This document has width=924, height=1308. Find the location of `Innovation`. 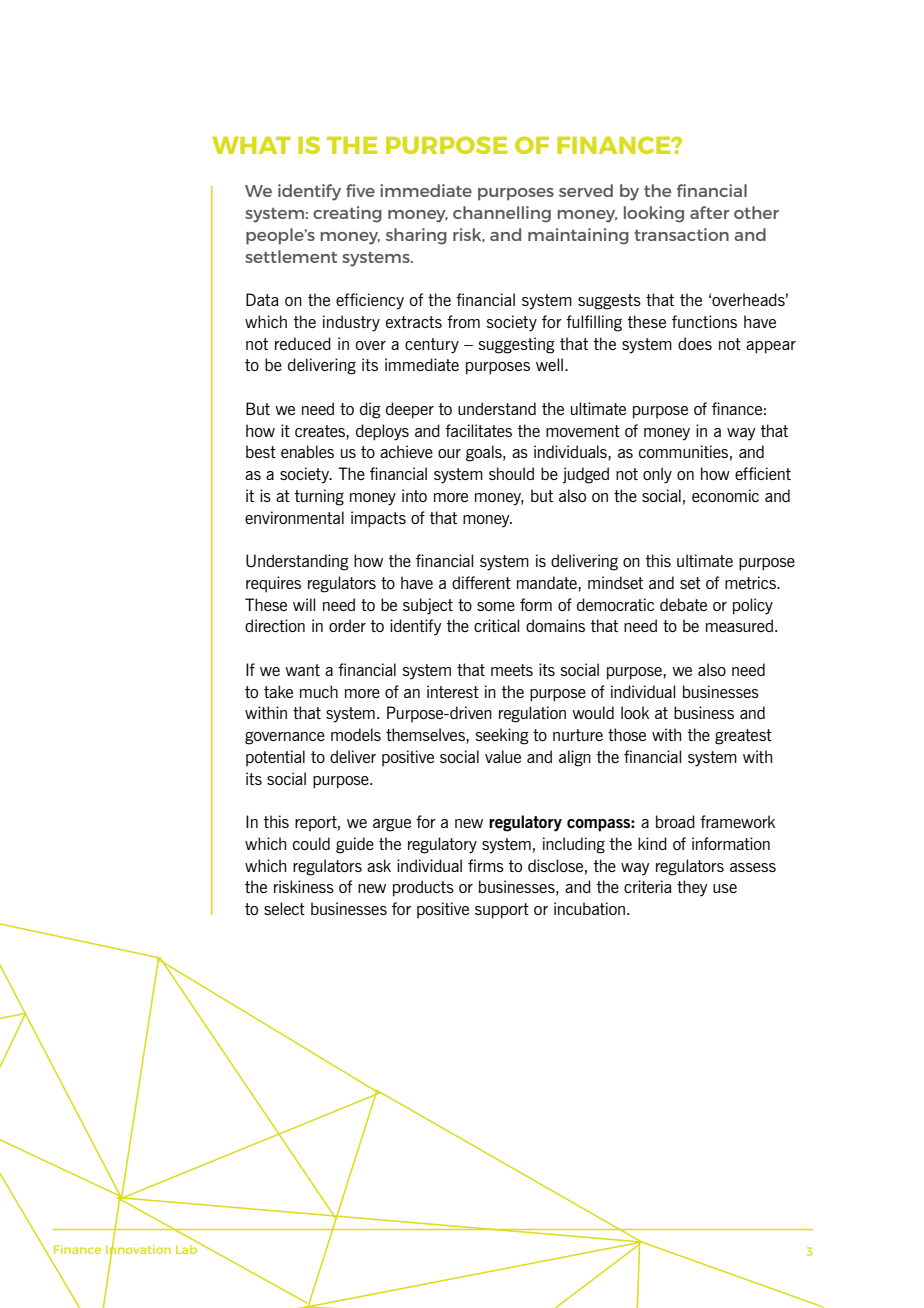

Innovation is located at coordinates (138, 1249).
